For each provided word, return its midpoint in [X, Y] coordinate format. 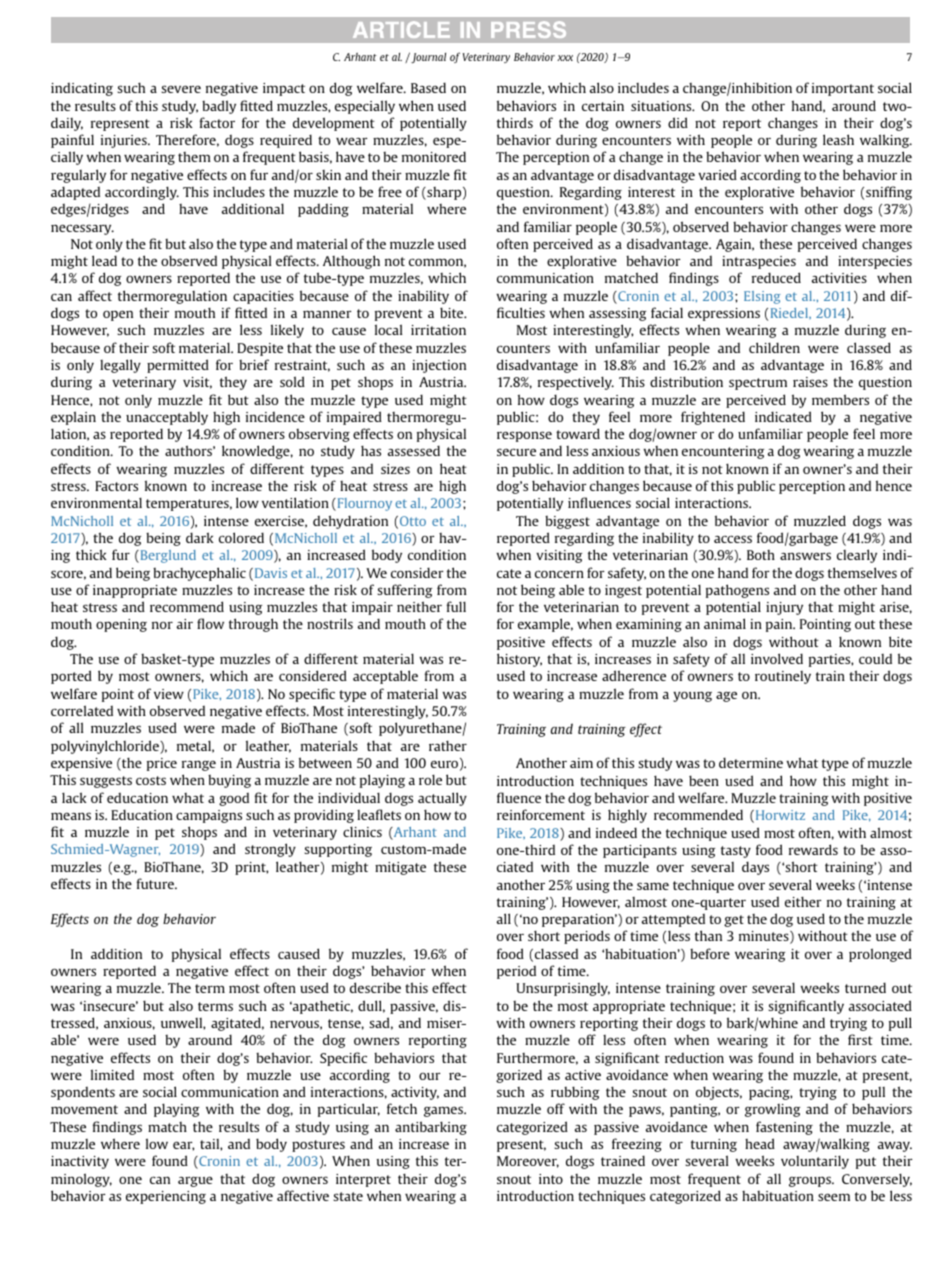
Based [428, 87]
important [843, 89]
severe [181, 89]
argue [195, 1181]
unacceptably [167, 418]
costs [151, 780]
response [524, 436]
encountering [723, 452]
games [444, 1111]
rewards [813, 849]
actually [442, 799]
